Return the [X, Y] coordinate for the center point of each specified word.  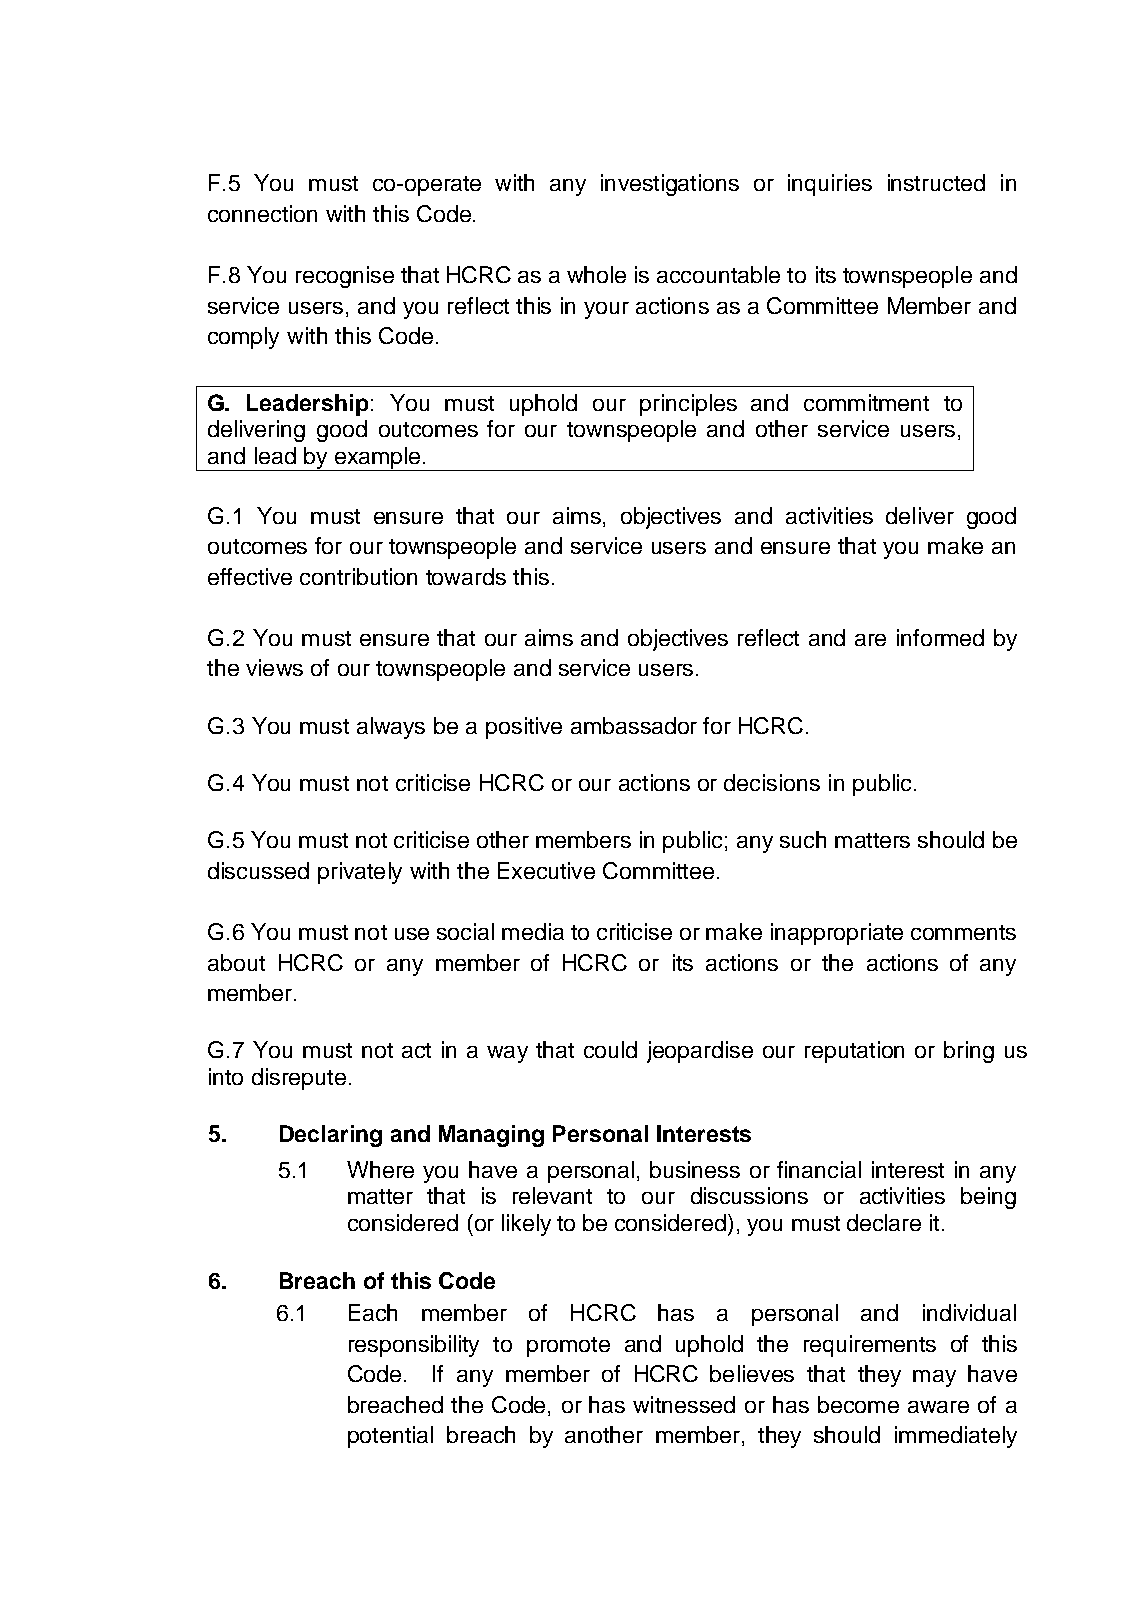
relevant [552, 1195]
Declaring [331, 1136]
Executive [546, 870]
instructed [936, 182]
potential [390, 1437]
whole [596, 274]
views [274, 667]
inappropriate [837, 934]
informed [940, 637]
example [377, 459]
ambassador [634, 725]
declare [884, 1222]
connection [262, 213]
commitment [866, 402]
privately [360, 873]
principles [688, 405]
